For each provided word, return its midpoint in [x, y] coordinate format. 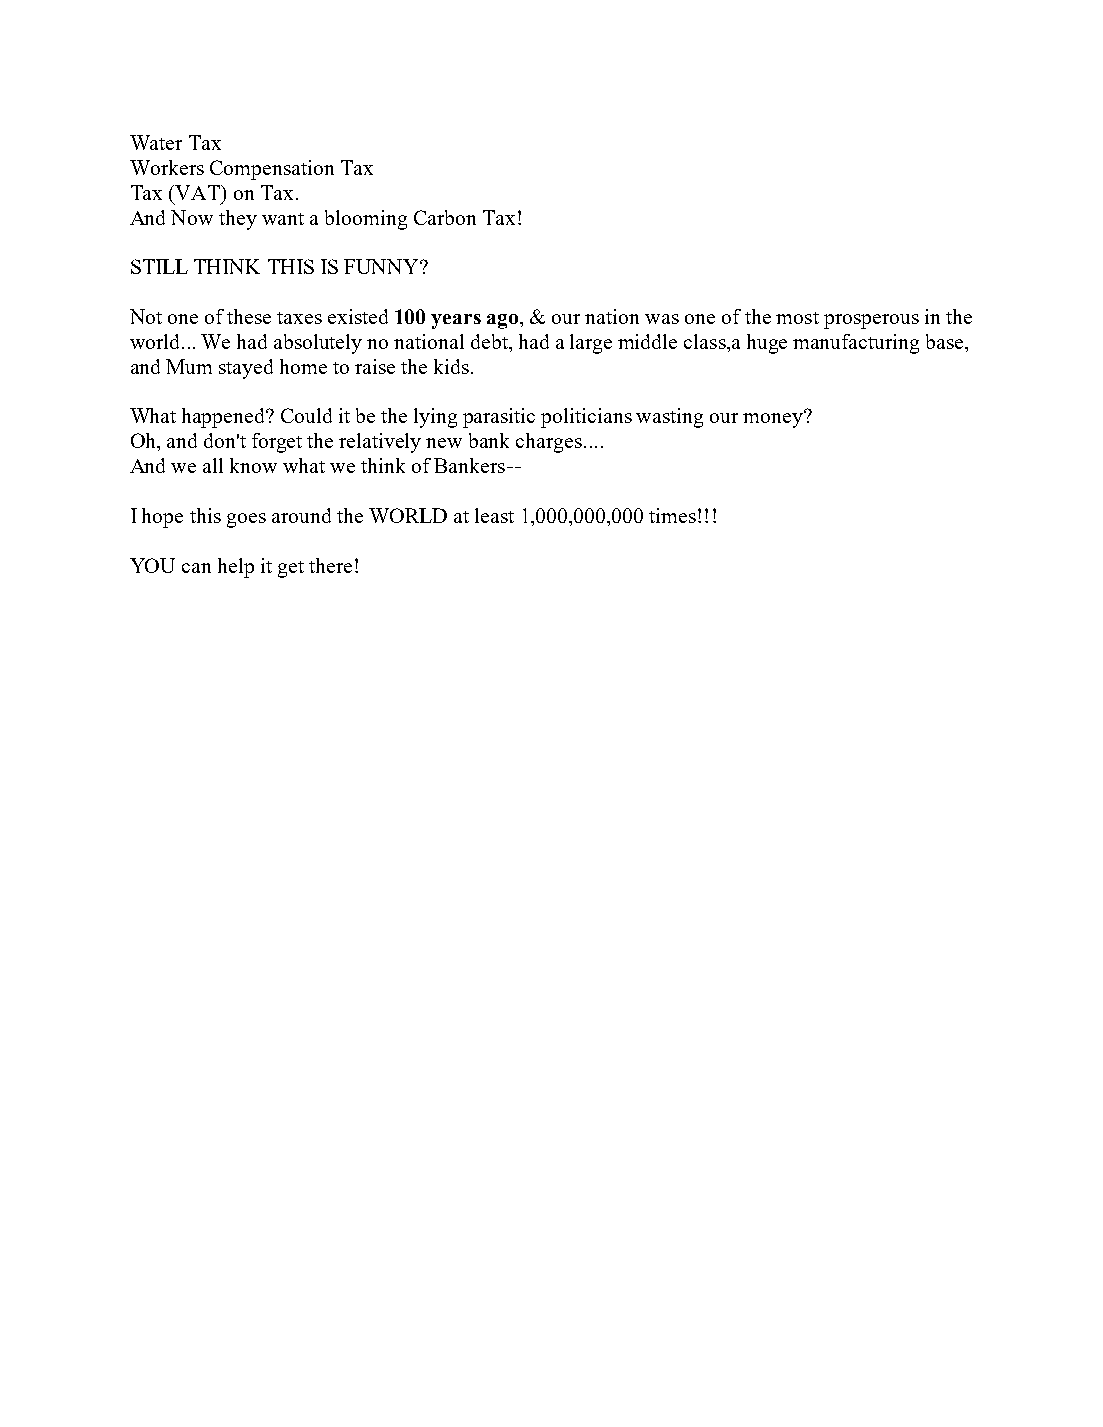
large [591, 344]
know [253, 465]
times [672, 515]
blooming [366, 220]
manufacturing [856, 344]
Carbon [445, 217]
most [797, 318]
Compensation [272, 170]
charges [549, 443]
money [774, 419]
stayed [246, 369]
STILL [159, 266]
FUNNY [382, 266]
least [494, 515]
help [236, 568]
